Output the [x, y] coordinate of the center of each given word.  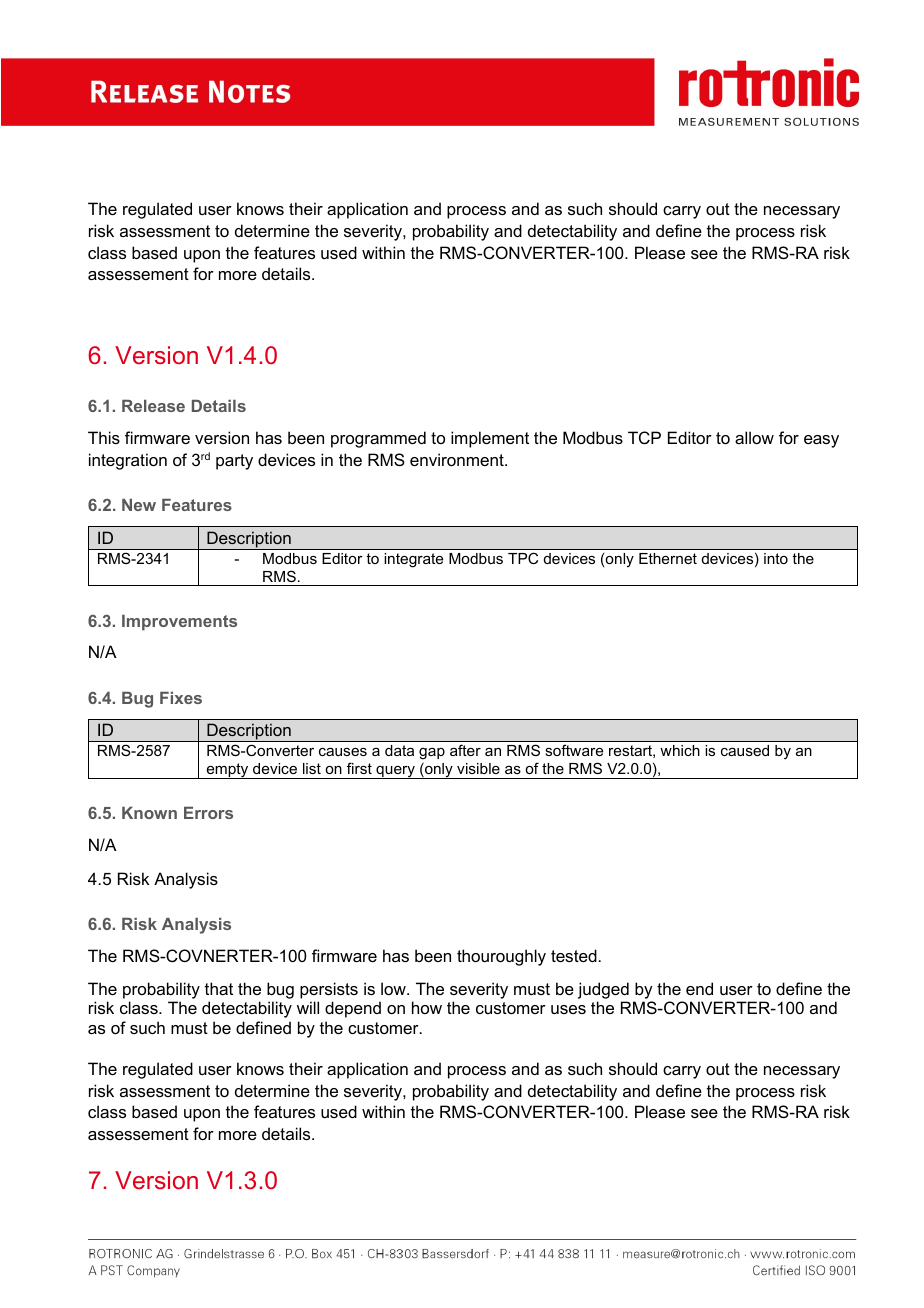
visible [478, 768]
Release [153, 406]
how [427, 1007]
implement [490, 439]
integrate [413, 560]
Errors [208, 813]
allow [754, 437]
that [219, 988]
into [776, 558]
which [680, 750]
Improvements [179, 623]
